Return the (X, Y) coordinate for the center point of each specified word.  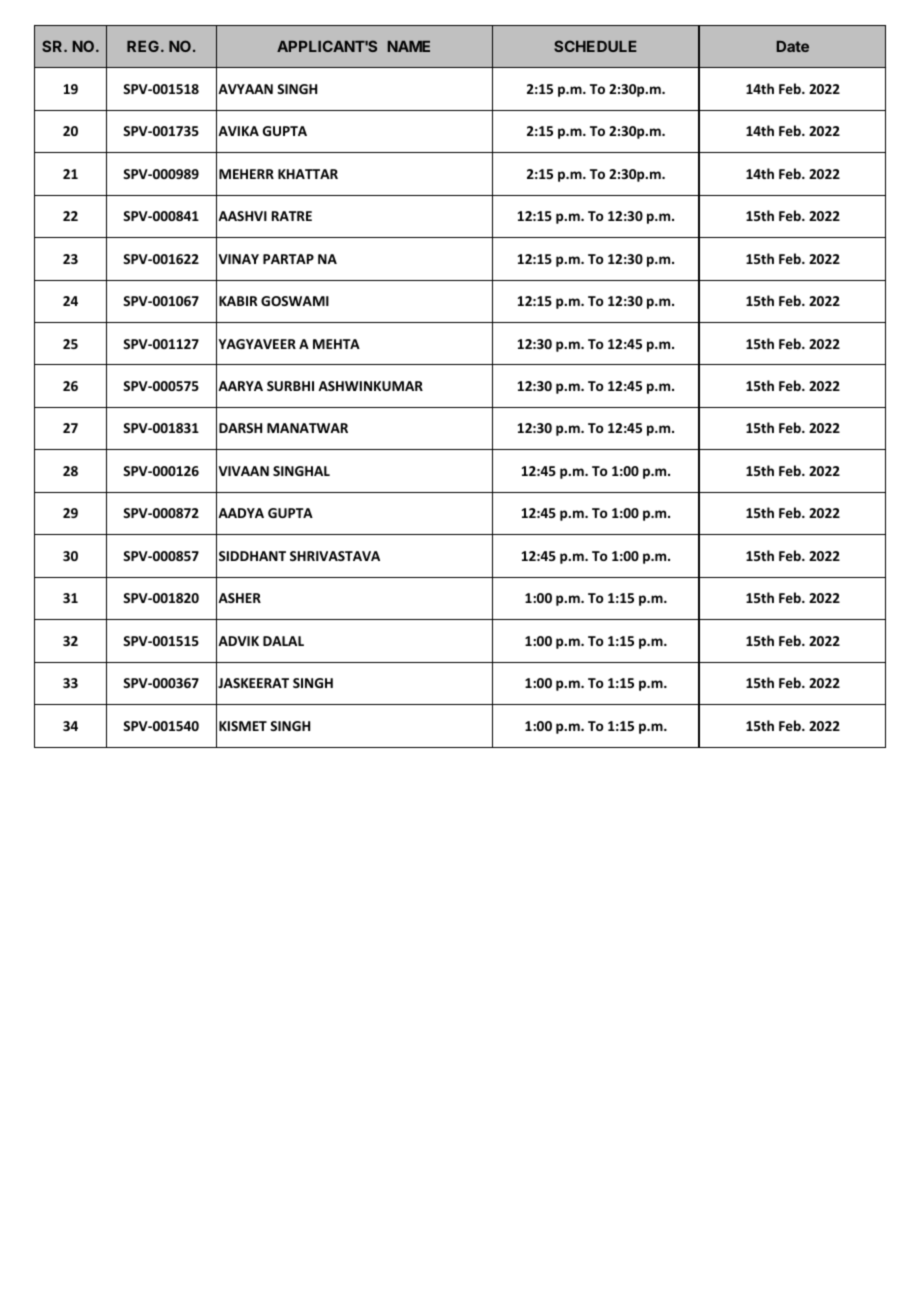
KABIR (238, 301)
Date (793, 46)
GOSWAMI (295, 301)
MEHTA (336, 344)
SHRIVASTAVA (335, 556)
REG (143, 46)
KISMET (243, 726)
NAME (409, 46)
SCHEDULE (595, 46)
